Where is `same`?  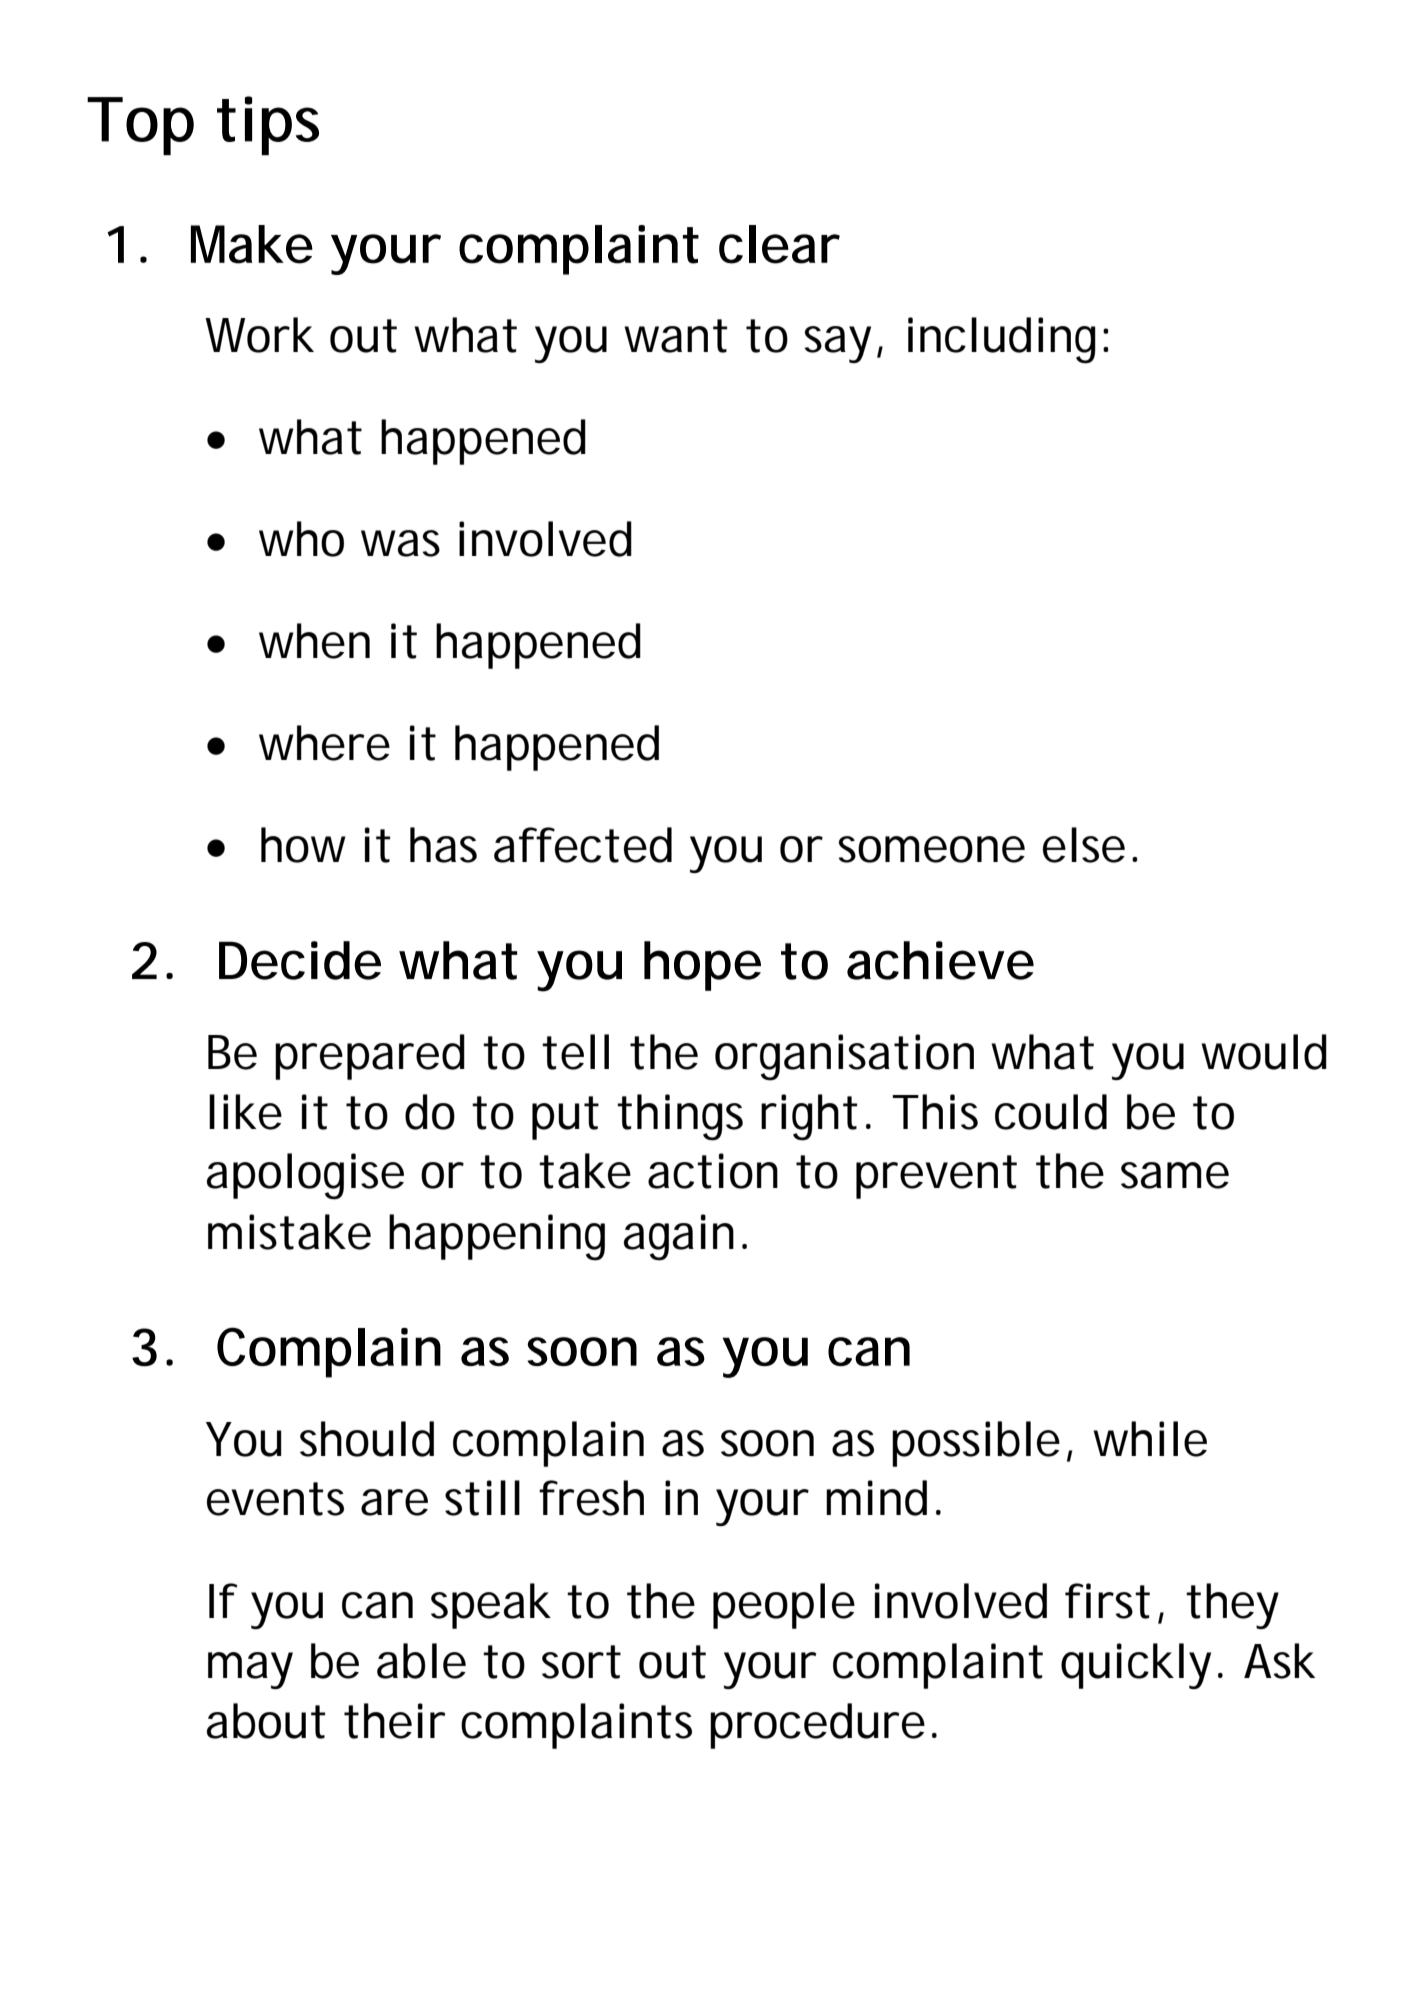
same is located at coordinates (1175, 1175).
